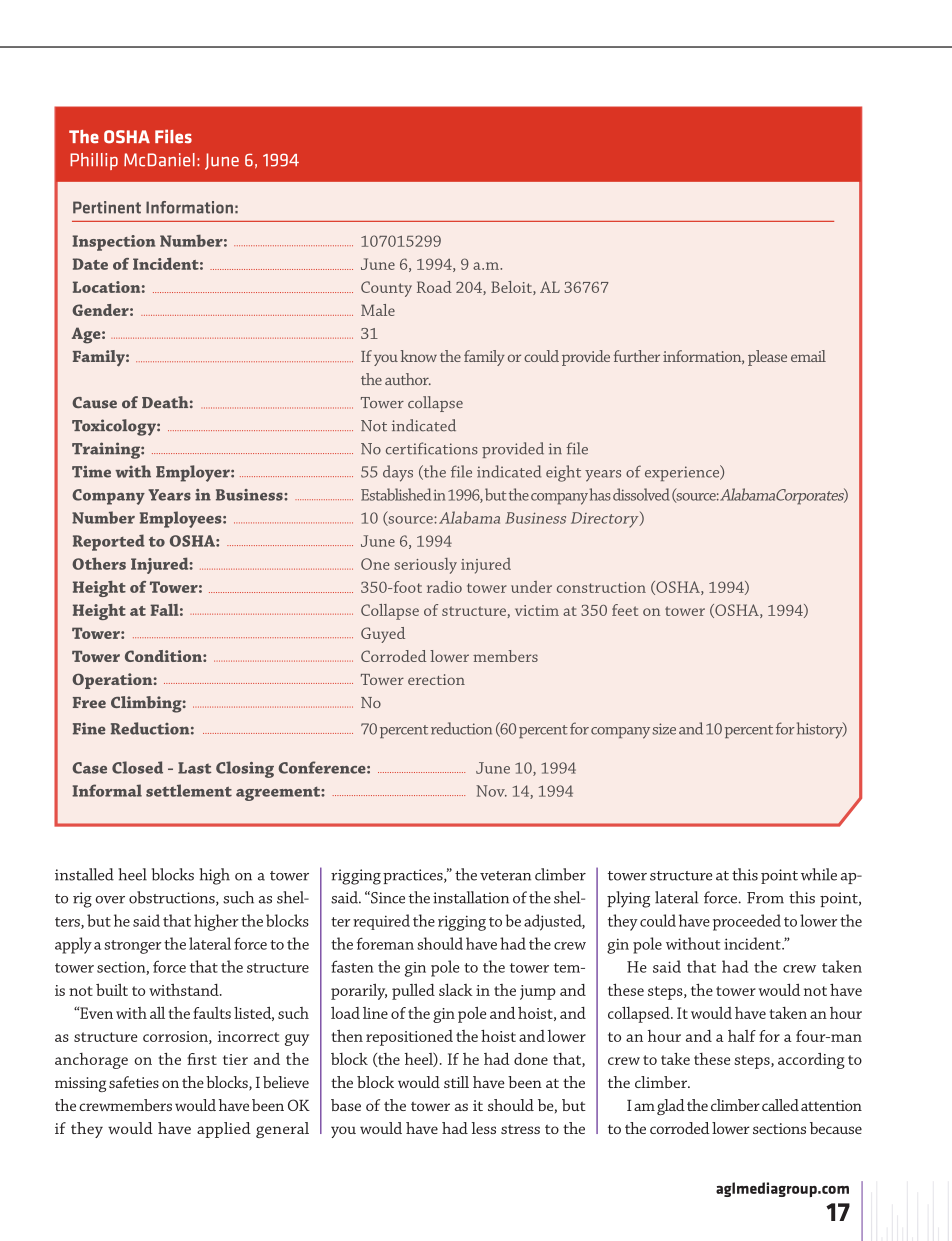 This page has height=1241, width=952. What do you see at coordinates (84, 874) in the page?
I see `installed` at bounding box center [84, 874].
